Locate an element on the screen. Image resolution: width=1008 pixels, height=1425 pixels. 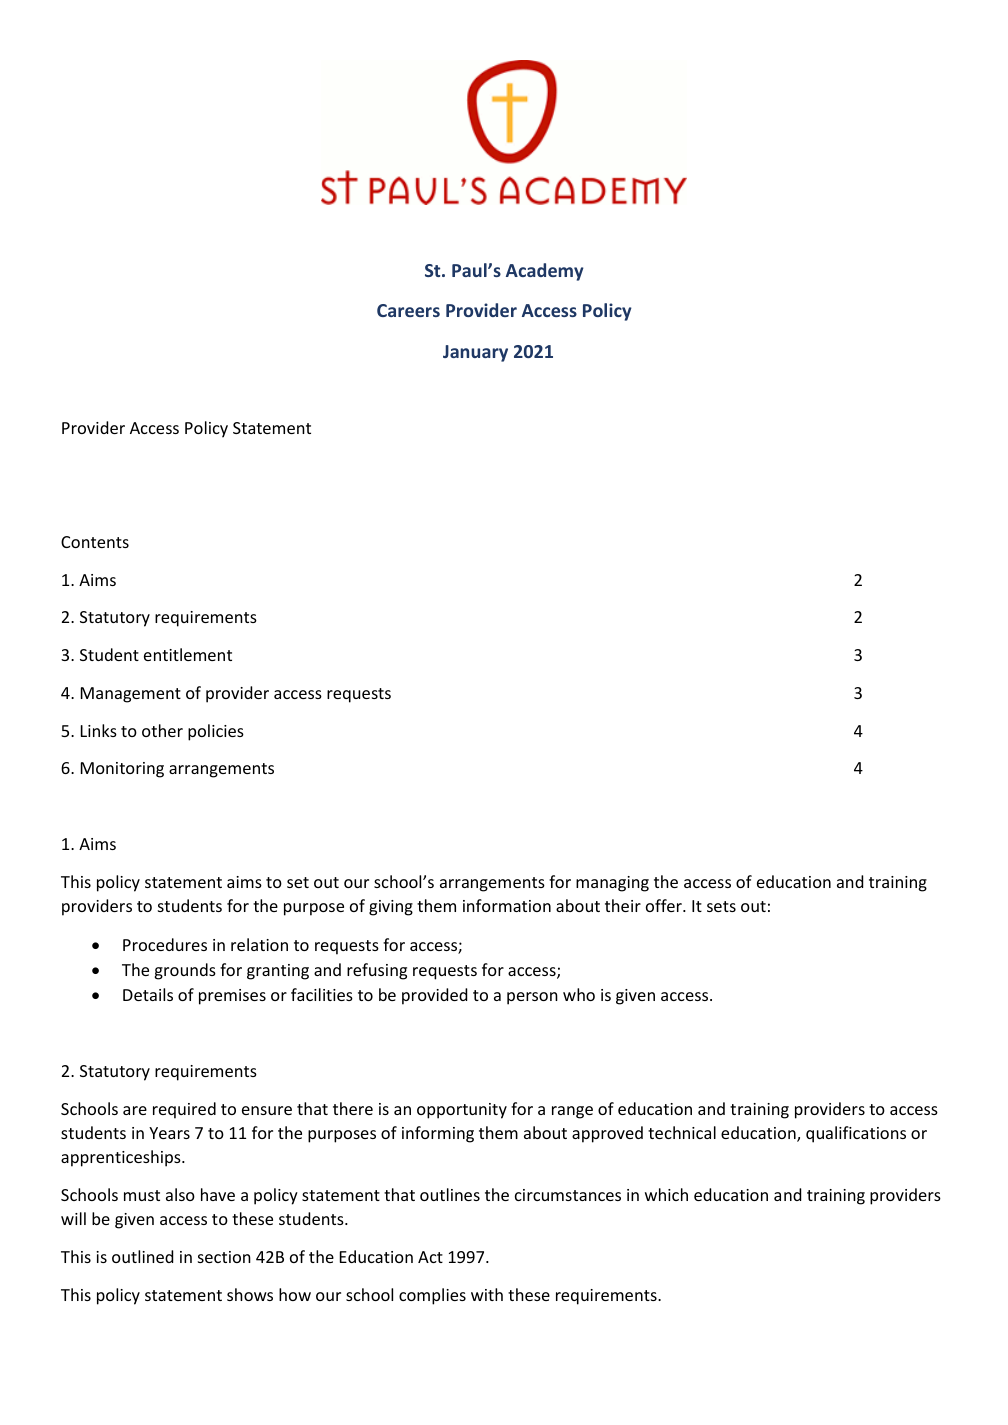
Careers is located at coordinates (408, 310).
